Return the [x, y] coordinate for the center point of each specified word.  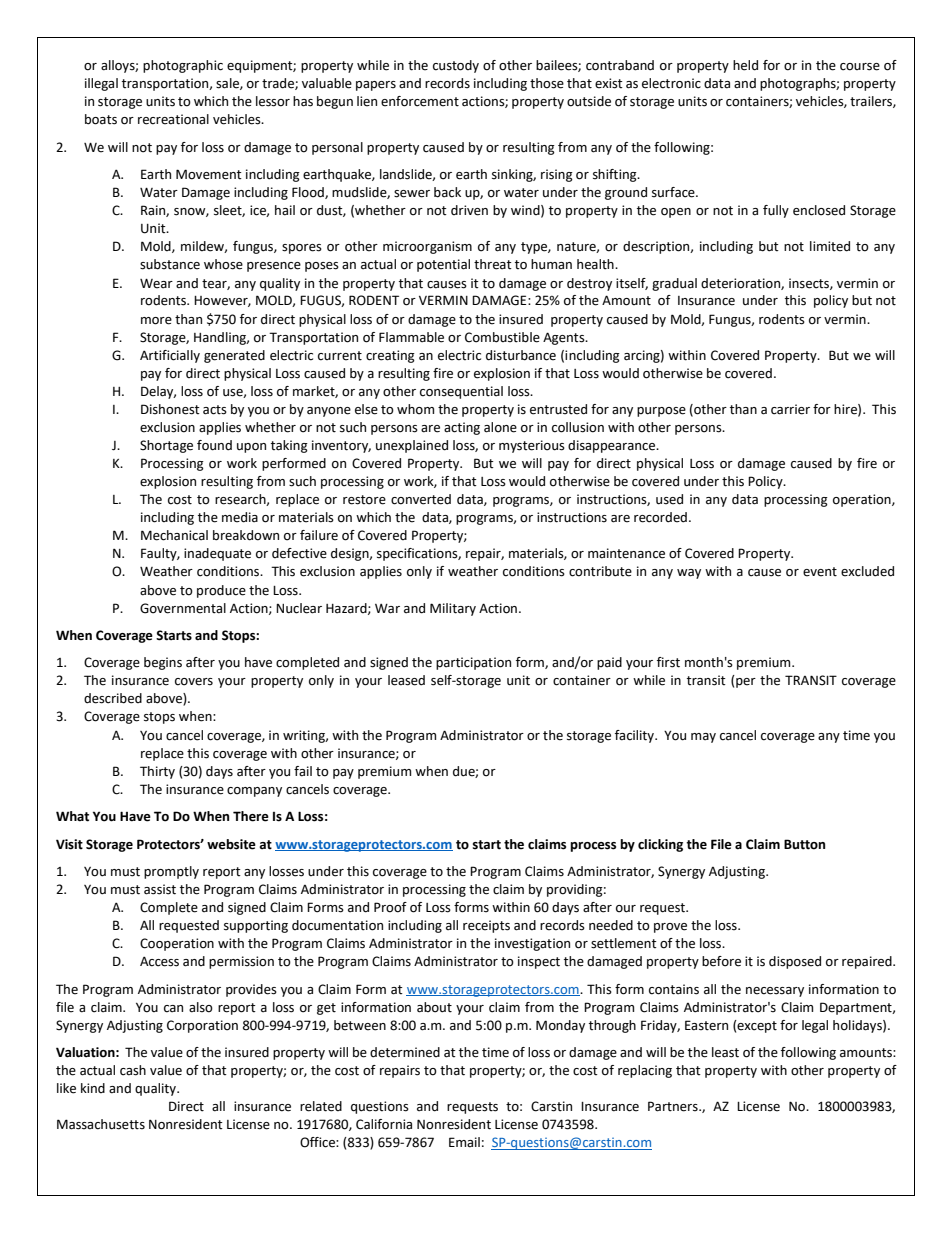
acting [462, 428]
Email [464, 1142]
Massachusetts [101, 1124]
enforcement [420, 101]
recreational [173, 119]
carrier [790, 409]
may [703, 738]
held [745, 65]
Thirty [157, 772]
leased [406, 680]
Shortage [166, 446]
